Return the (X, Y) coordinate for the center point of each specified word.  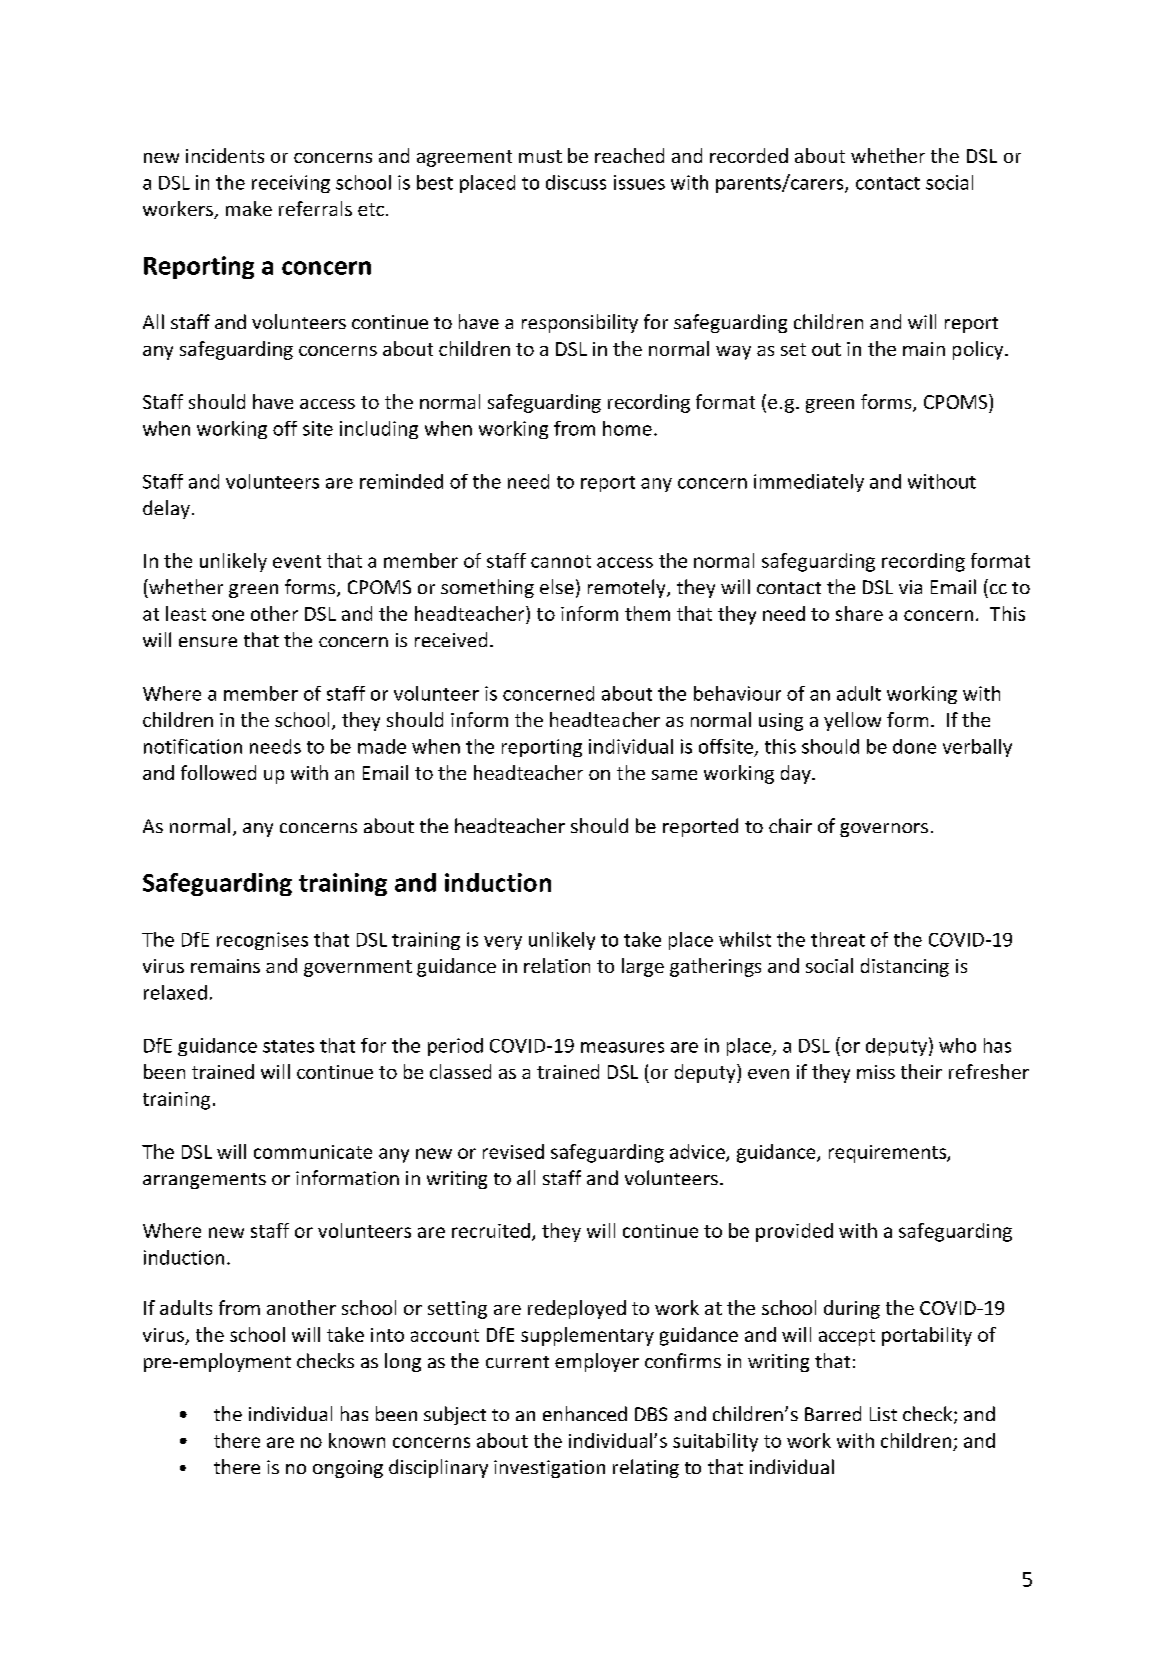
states (288, 1046)
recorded (749, 155)
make (249, 208)
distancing (905, 967)
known (357, 1440)
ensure (208, 642)
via (910, 587)
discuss (576, 182)
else (557, 586)
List (883, 1414)
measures (622, 1047)
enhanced (585, 1413)
